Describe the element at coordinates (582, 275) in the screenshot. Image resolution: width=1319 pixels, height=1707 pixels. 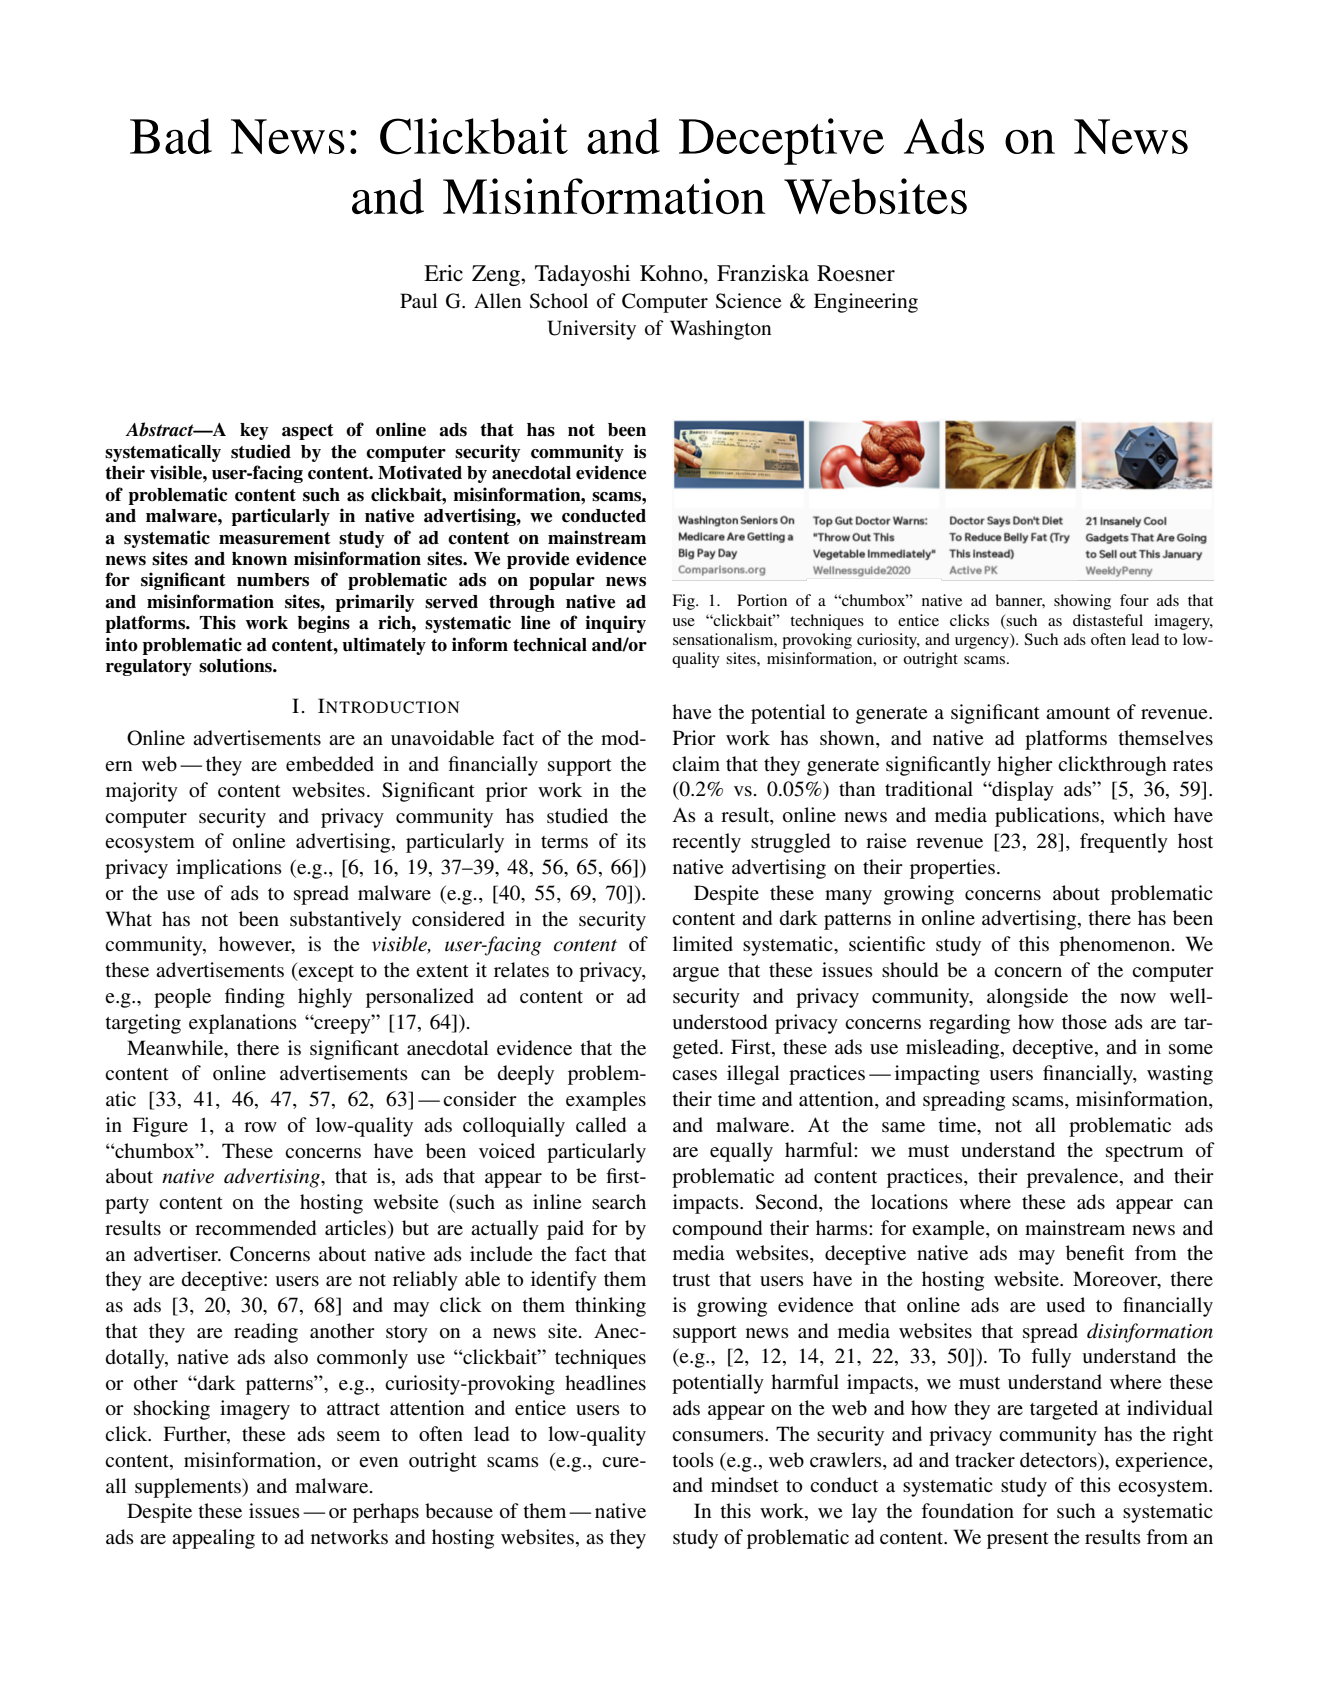
I see `Tadayoshi` at that location.
